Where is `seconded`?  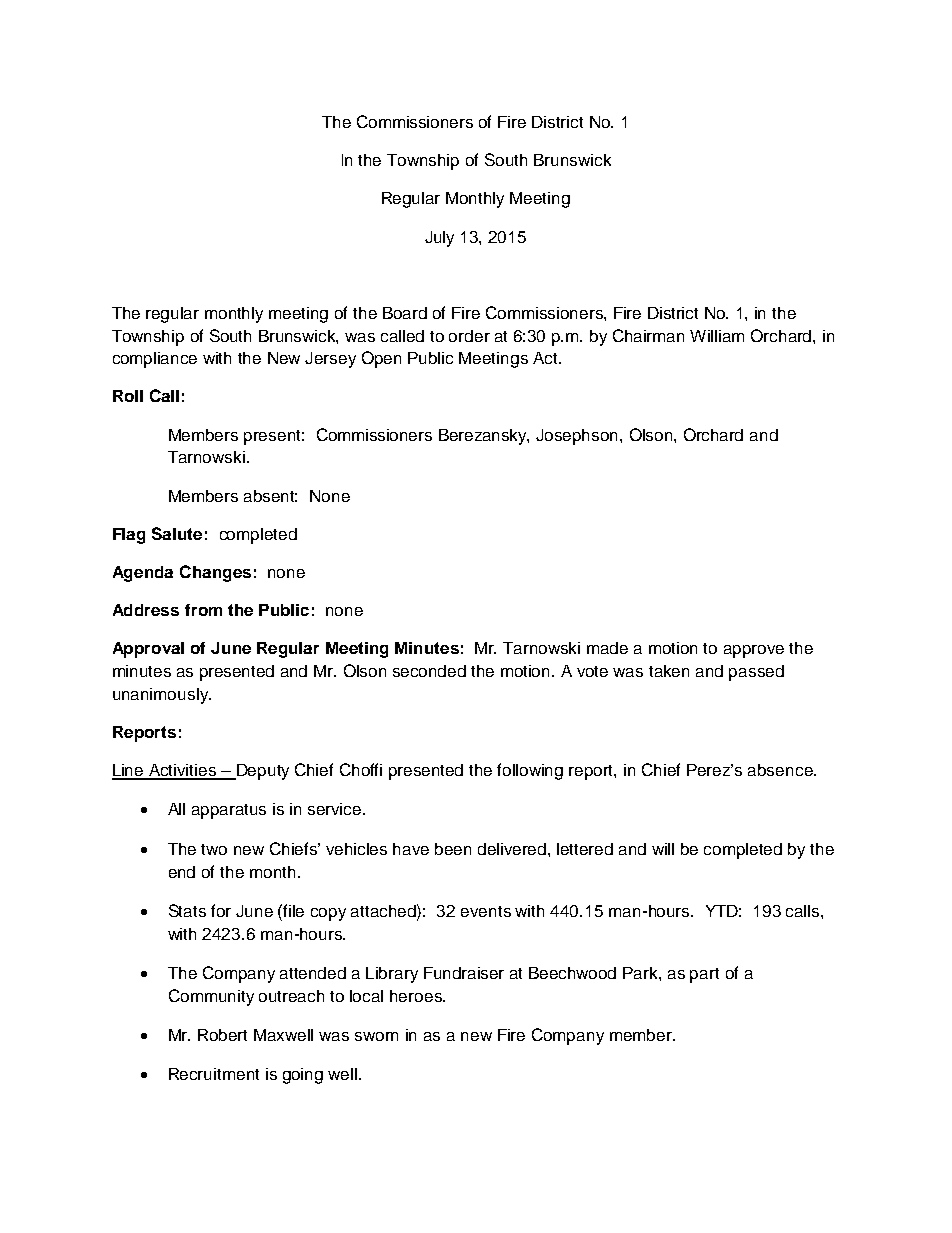
seconded is located at coordinates (429, 671).
